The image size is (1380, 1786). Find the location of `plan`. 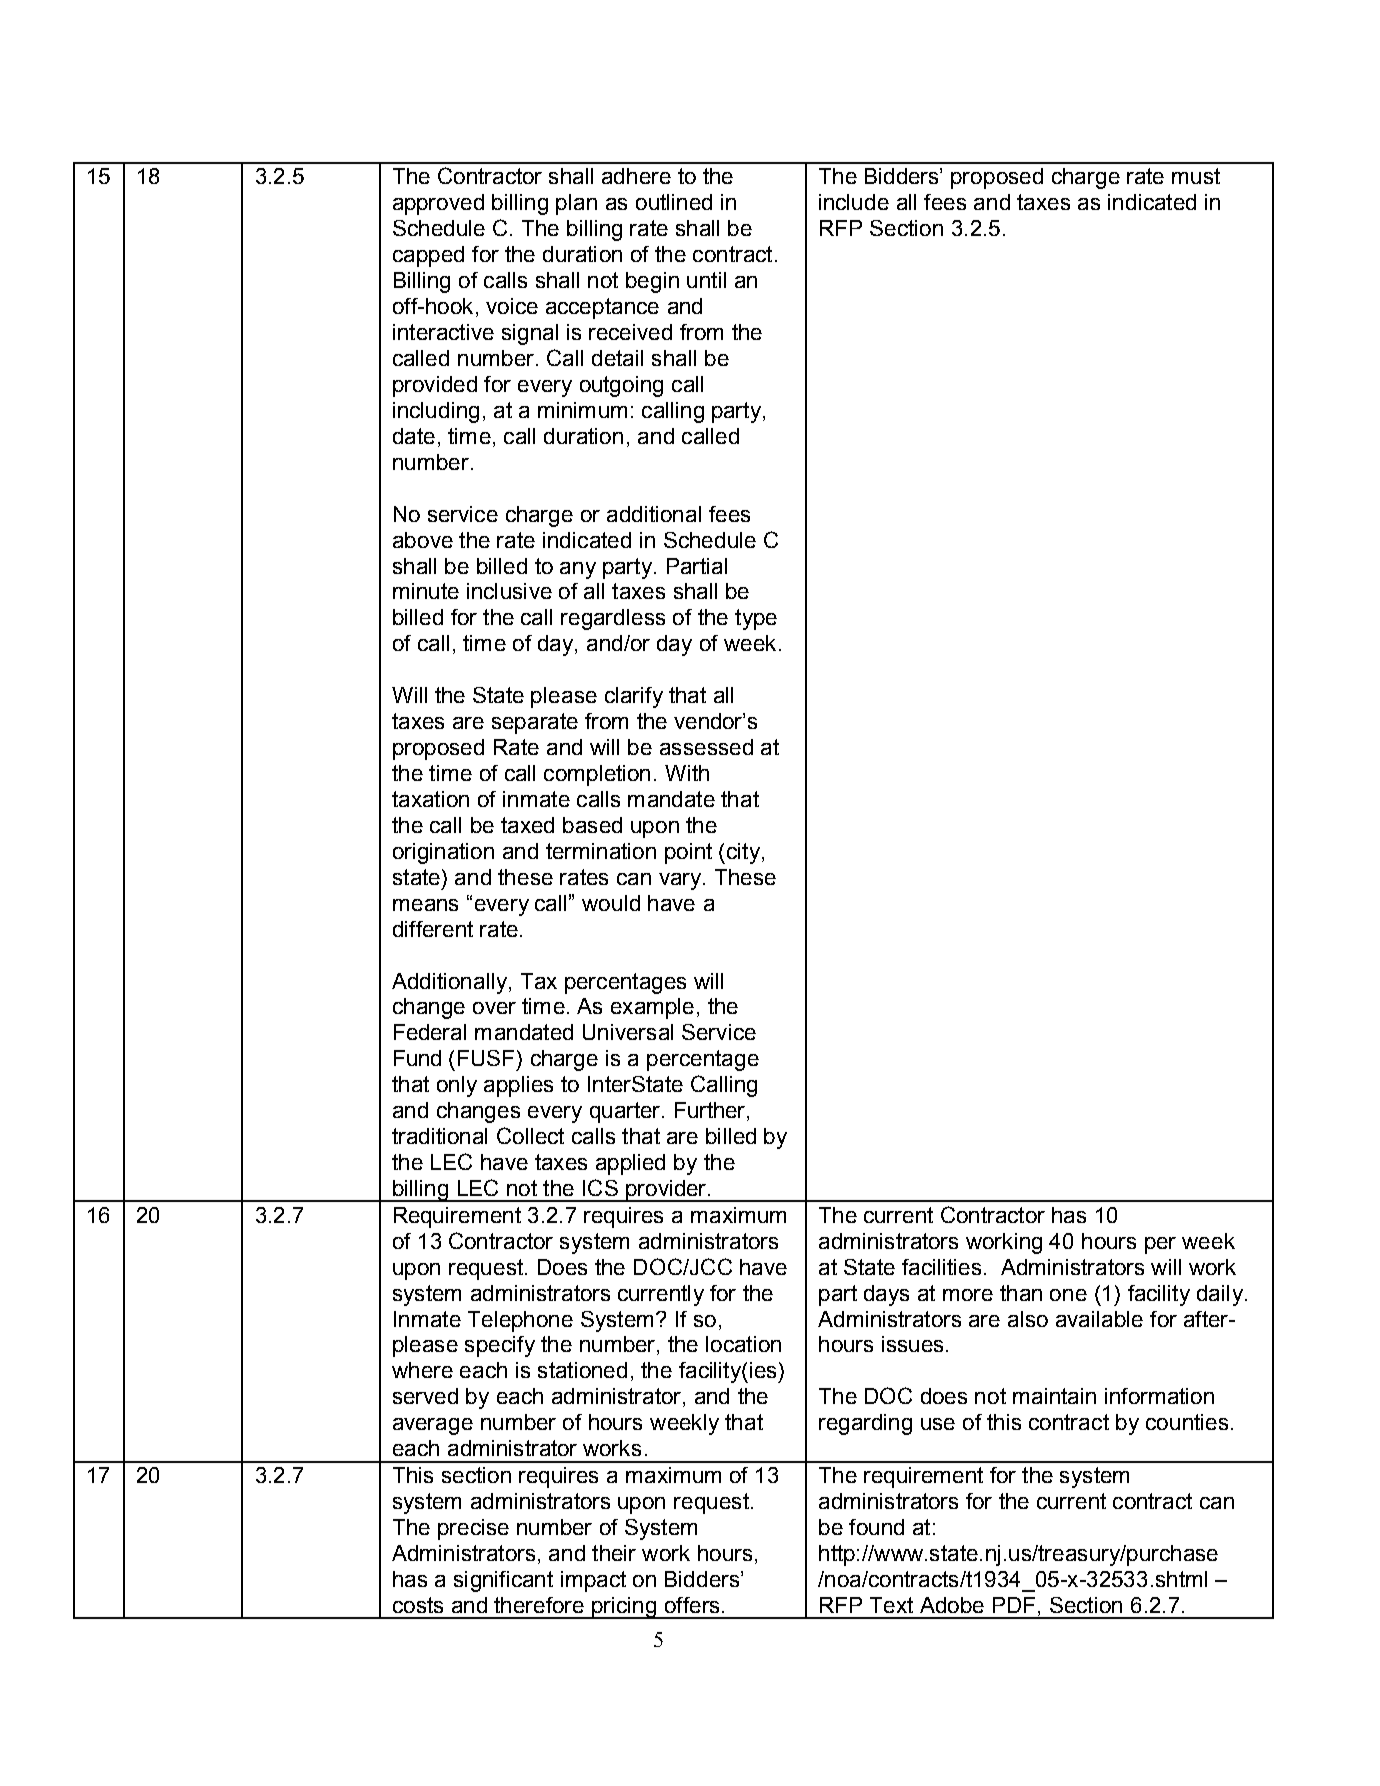

plan is located at coordinates (576, 204).
